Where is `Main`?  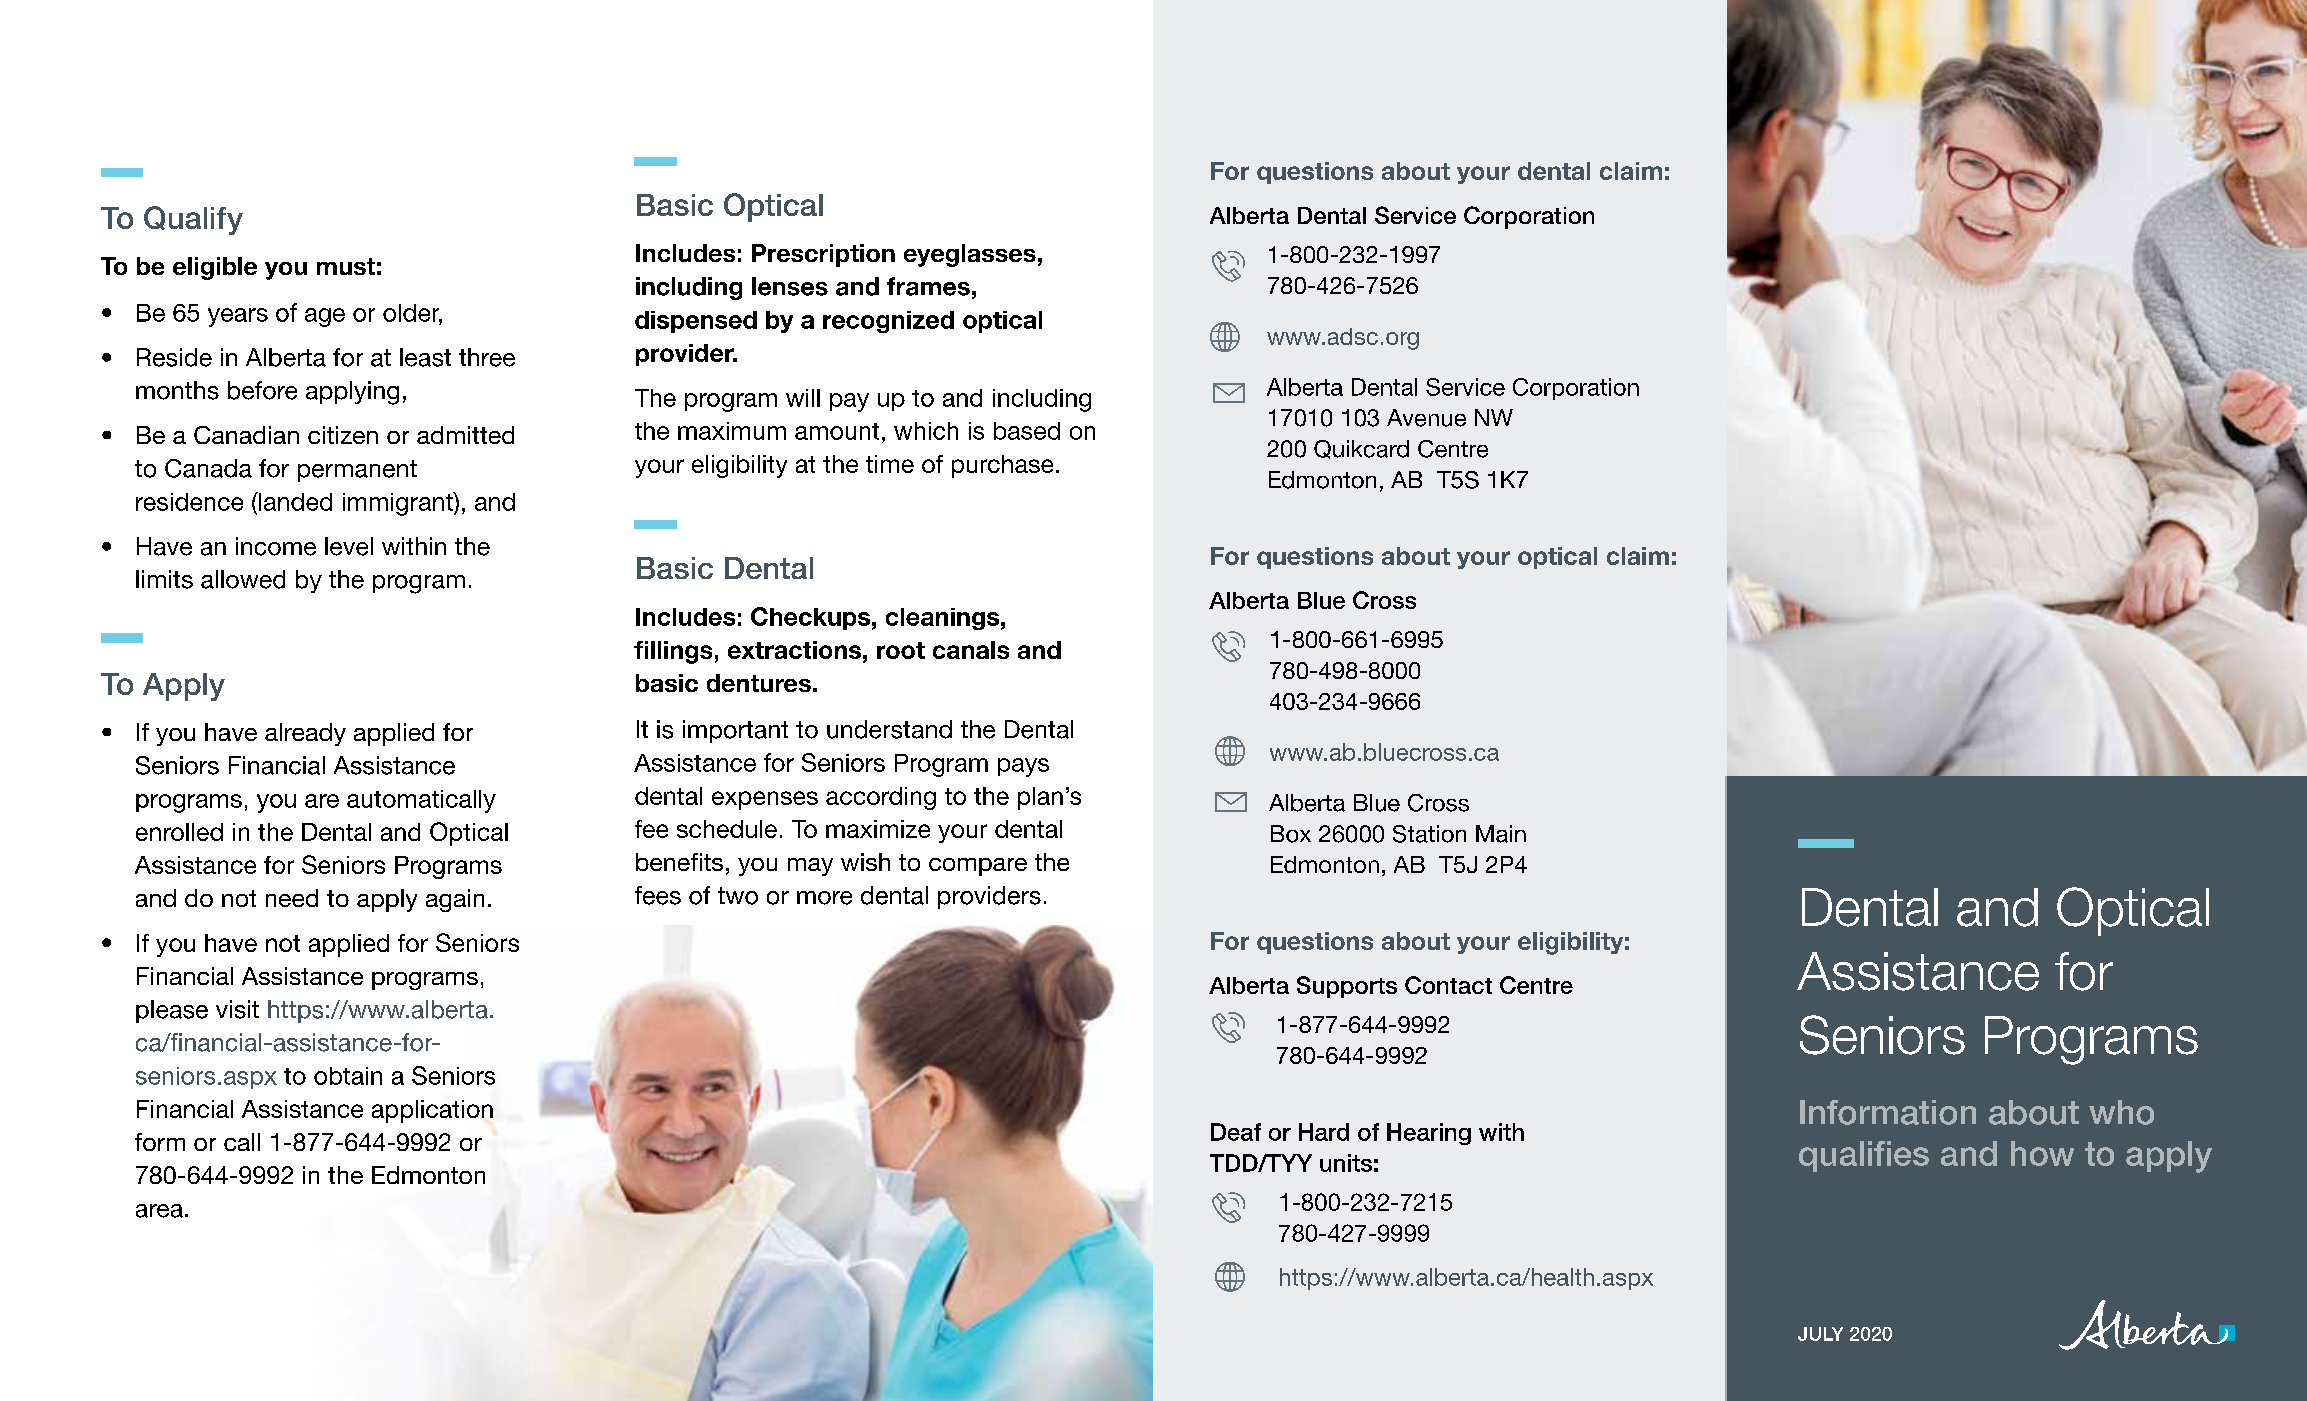
Main is located at coordinates (1501, 834).
